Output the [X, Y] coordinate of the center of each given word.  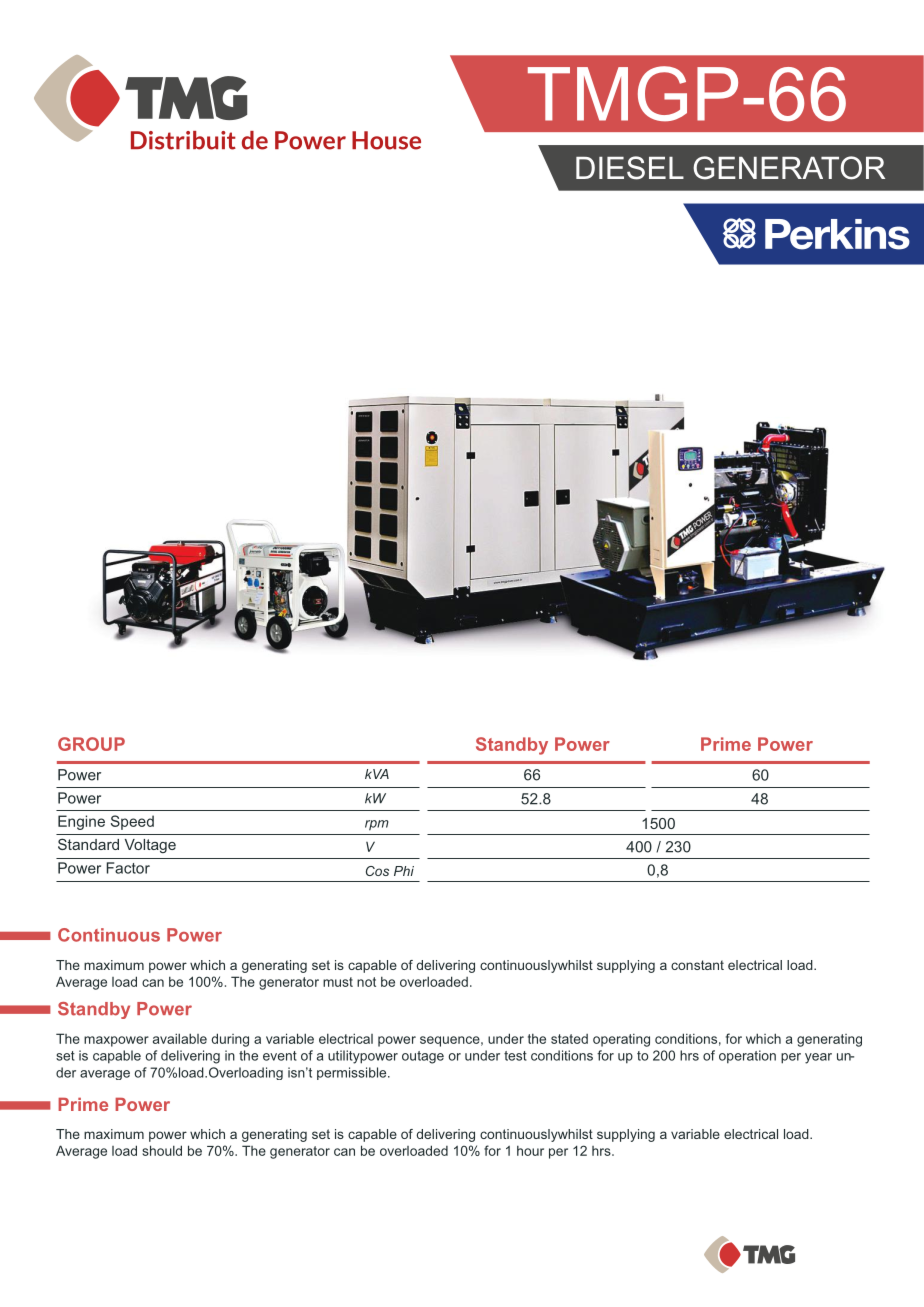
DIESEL [630, 168]
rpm [377, 825]
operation [747, 1057]
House [386, 140]
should [162, 1150]
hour [530, 1151]
